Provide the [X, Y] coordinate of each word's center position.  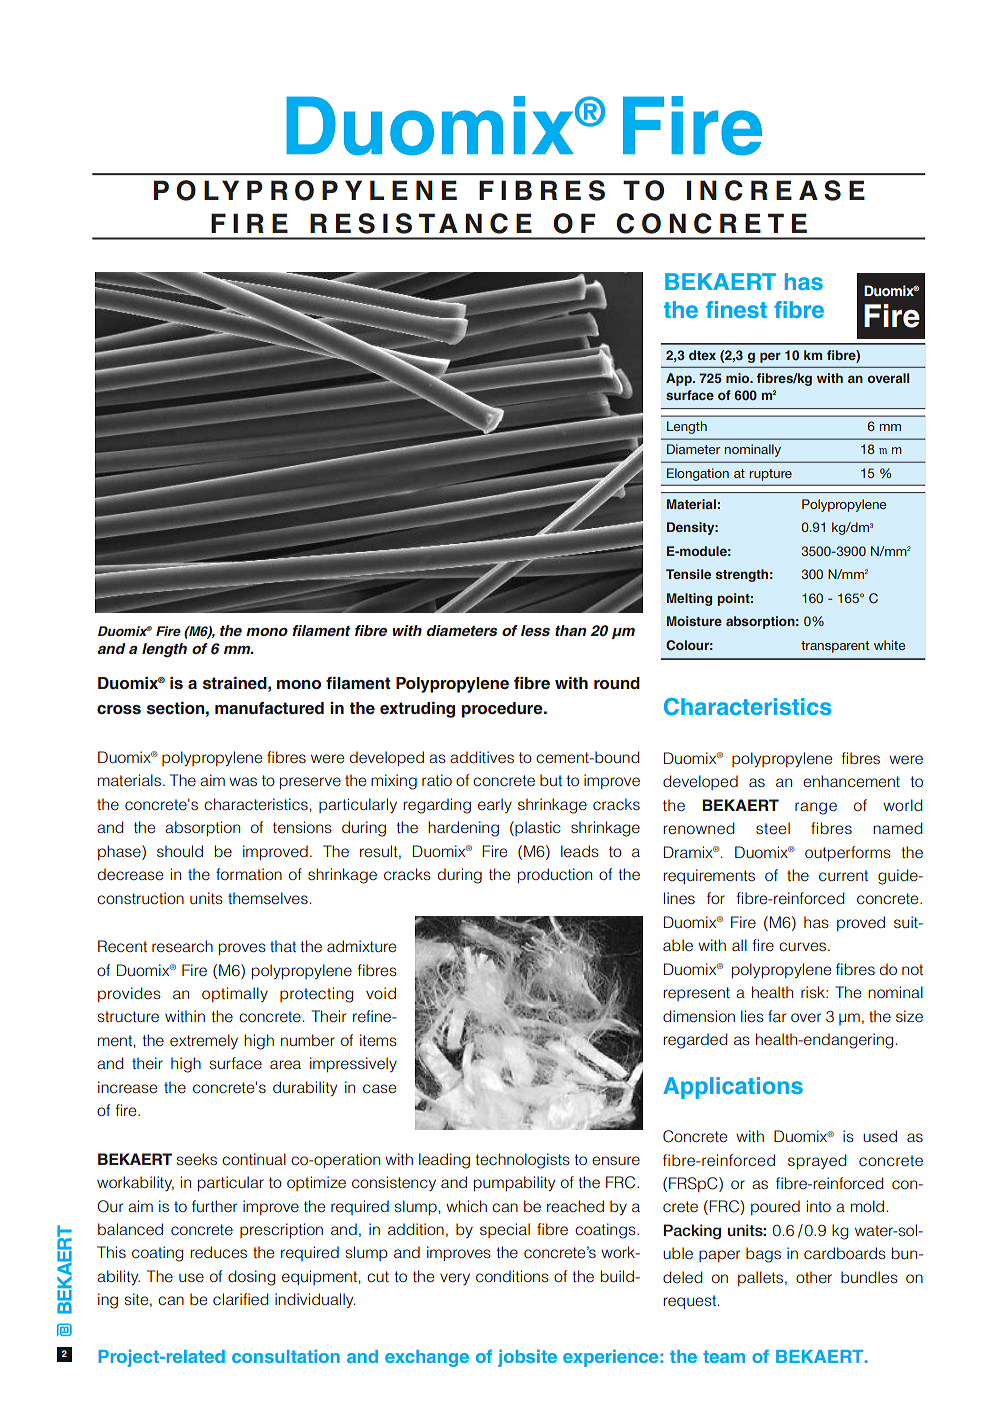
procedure [503, 710]
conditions [512, 1276]
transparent [835, 647]
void [381, 993]
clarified [241, 1299]
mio [739, 378]
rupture [770, 475]
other [814, 1277]
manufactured [269, 708]
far [777, 1016]
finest [736, 309]
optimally [235, 994]
